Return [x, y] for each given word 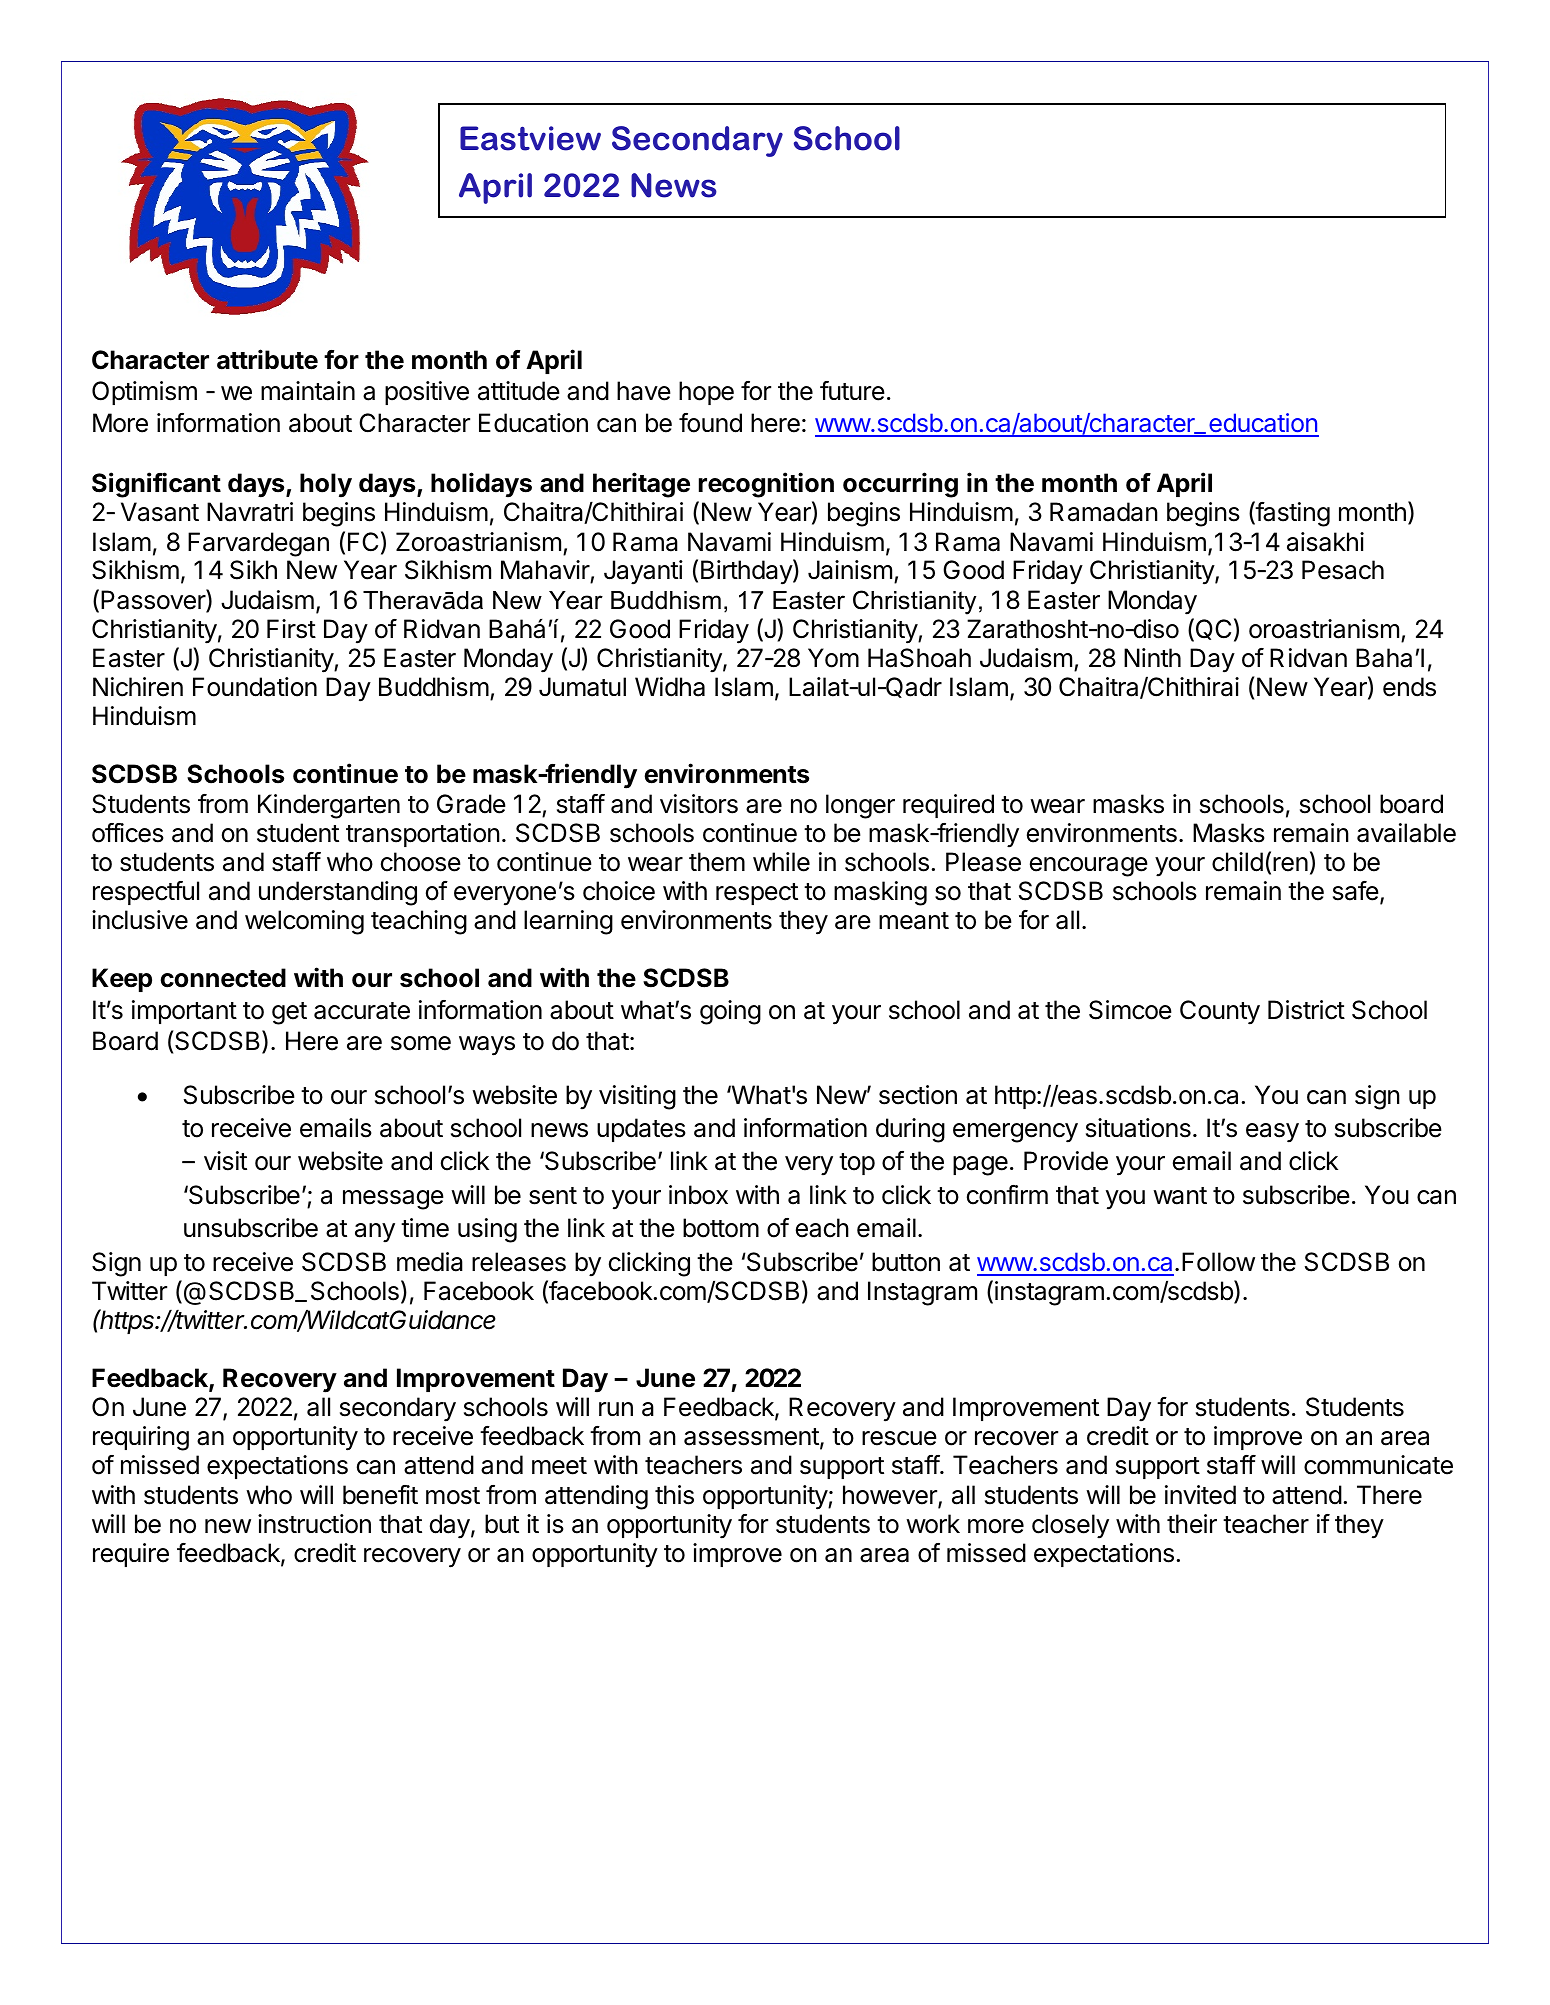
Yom [833, 658]
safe [1356, 891]
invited [1200, 1495]
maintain [308, 391]
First [291, 629]
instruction [314, 1524]
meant [914, 921]
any [375, 1233]
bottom [721, 1228]
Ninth [1152, 657]
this [674, 1495]
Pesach [1343, 570]
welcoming [304, 922]
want [1180, 1196]
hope [706, 393]
